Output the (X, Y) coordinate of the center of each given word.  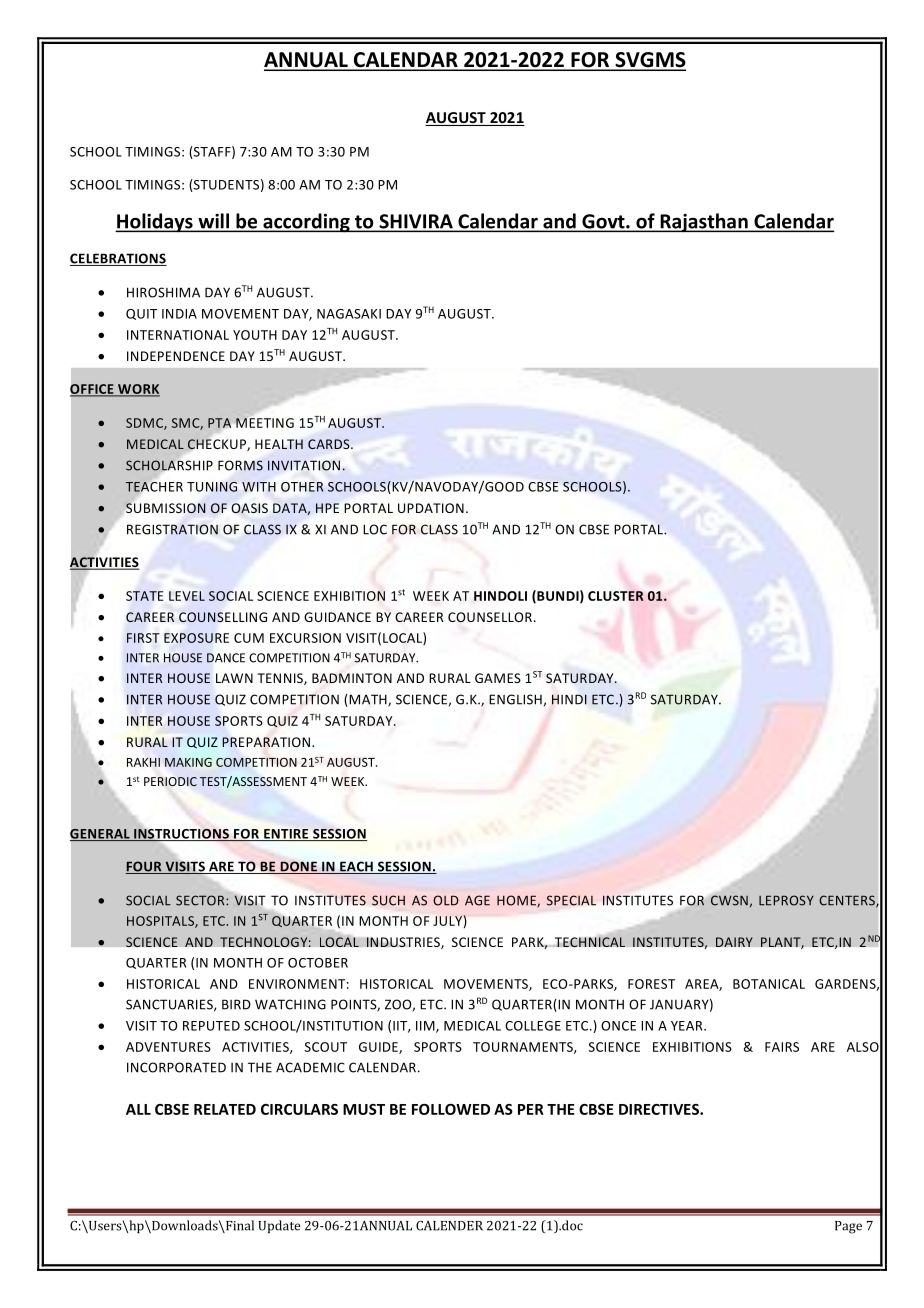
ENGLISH (515, 699)
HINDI (569, 699)
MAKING (188, 762)
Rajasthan (704, 223)
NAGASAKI (349, 314)
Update (279, 1226)
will (213, 222)
